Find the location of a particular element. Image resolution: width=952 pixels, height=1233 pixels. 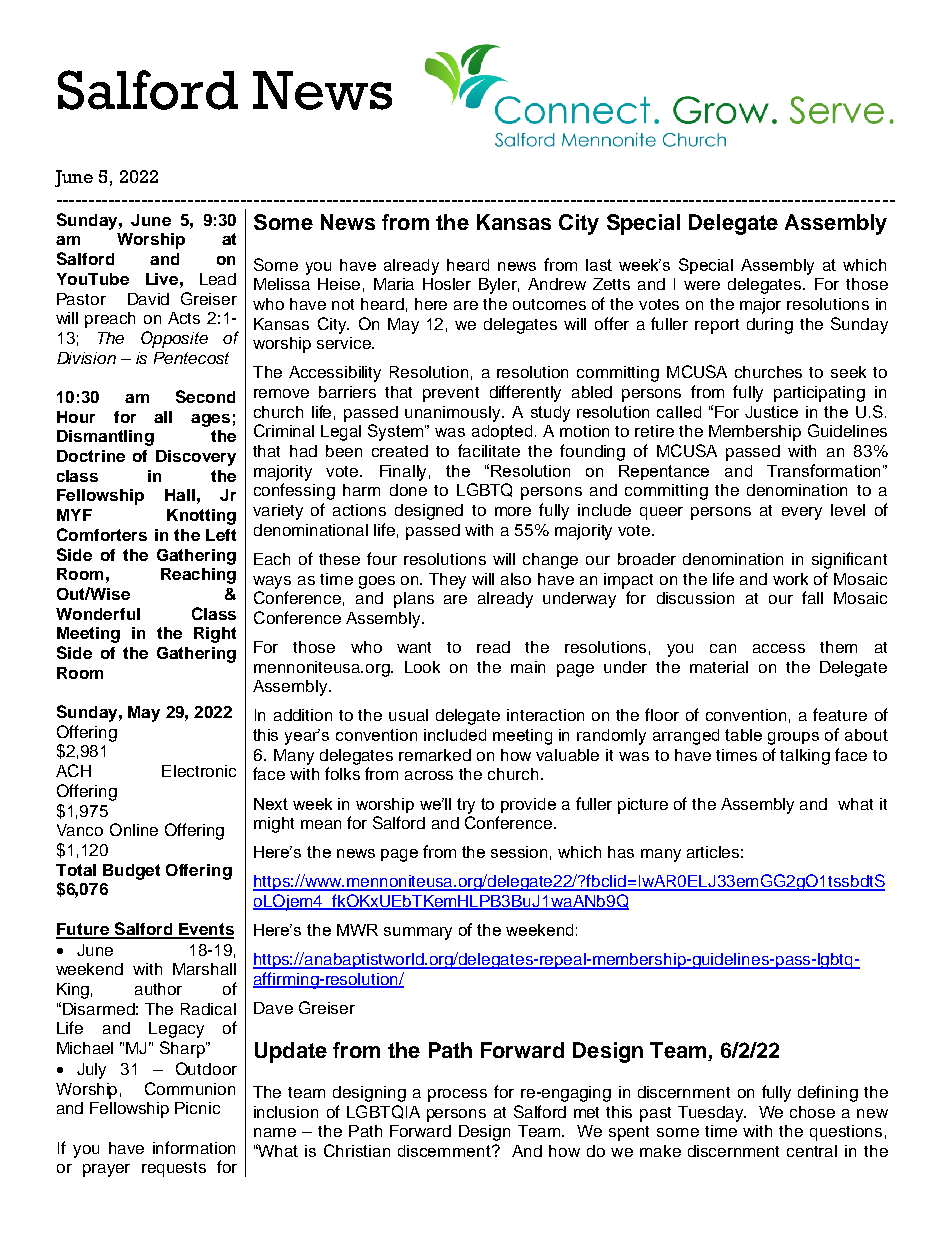

information is located at coordinates (194, 1147).
